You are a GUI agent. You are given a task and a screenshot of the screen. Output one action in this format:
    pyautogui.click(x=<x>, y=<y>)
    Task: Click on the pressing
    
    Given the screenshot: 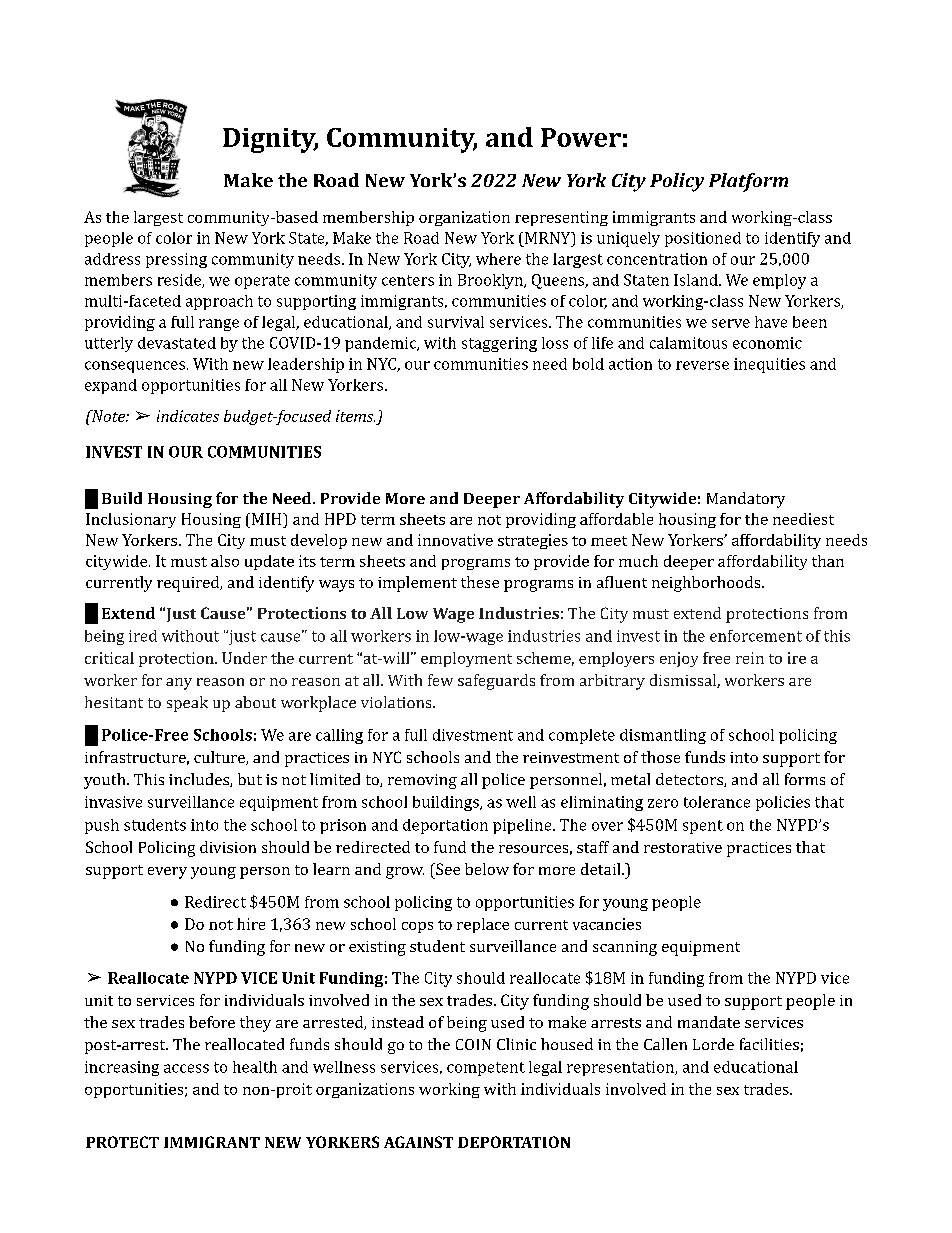 What is the action you would take?
    pyautogui.click(x=176, y=260)
